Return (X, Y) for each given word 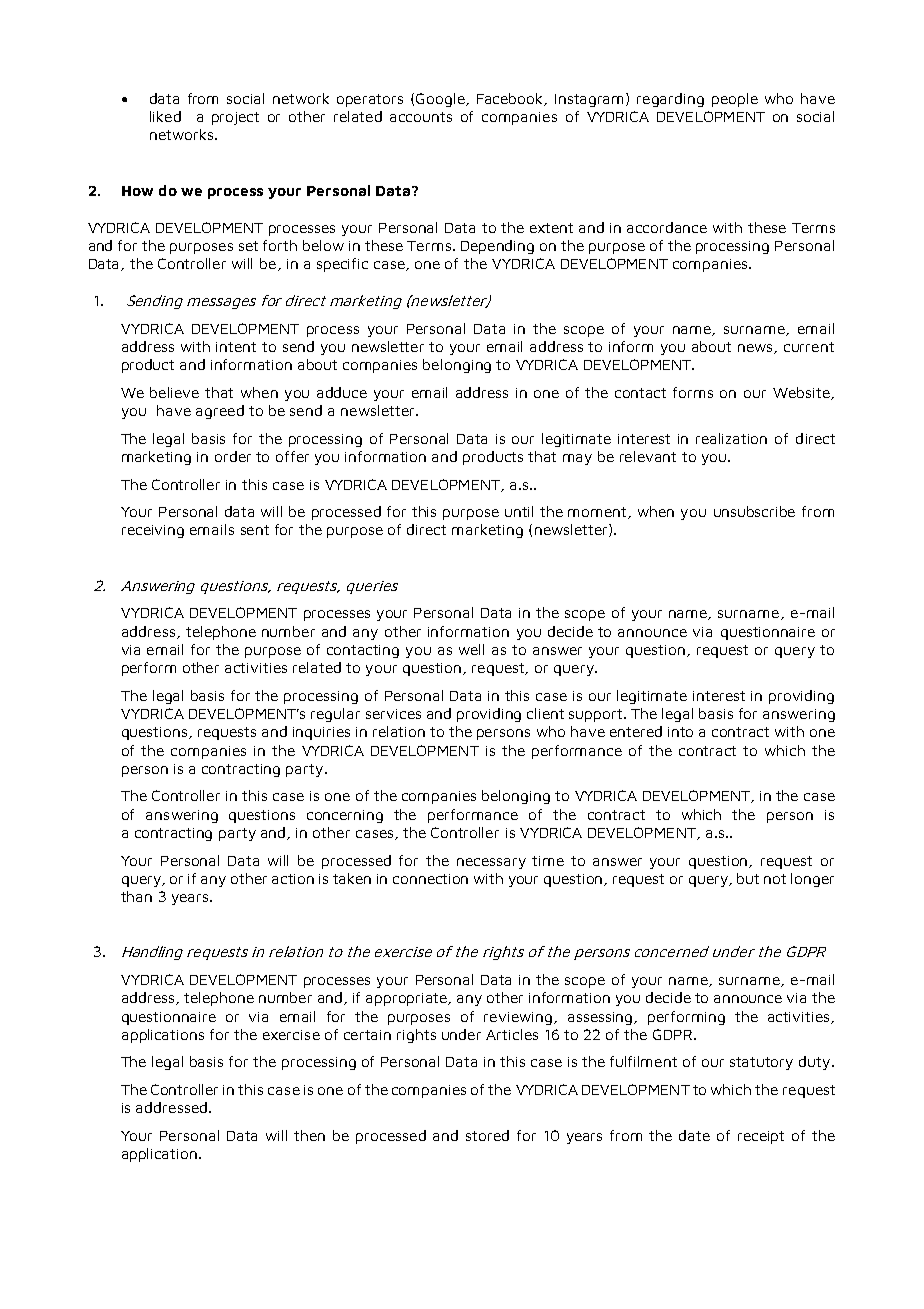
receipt (761, 1137)
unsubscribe (754, 511)
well (471, 649)
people (735, 100)
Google (441, 100)
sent (255, 530)
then (309, 1135)
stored (487, 1135)
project (235, 118)
